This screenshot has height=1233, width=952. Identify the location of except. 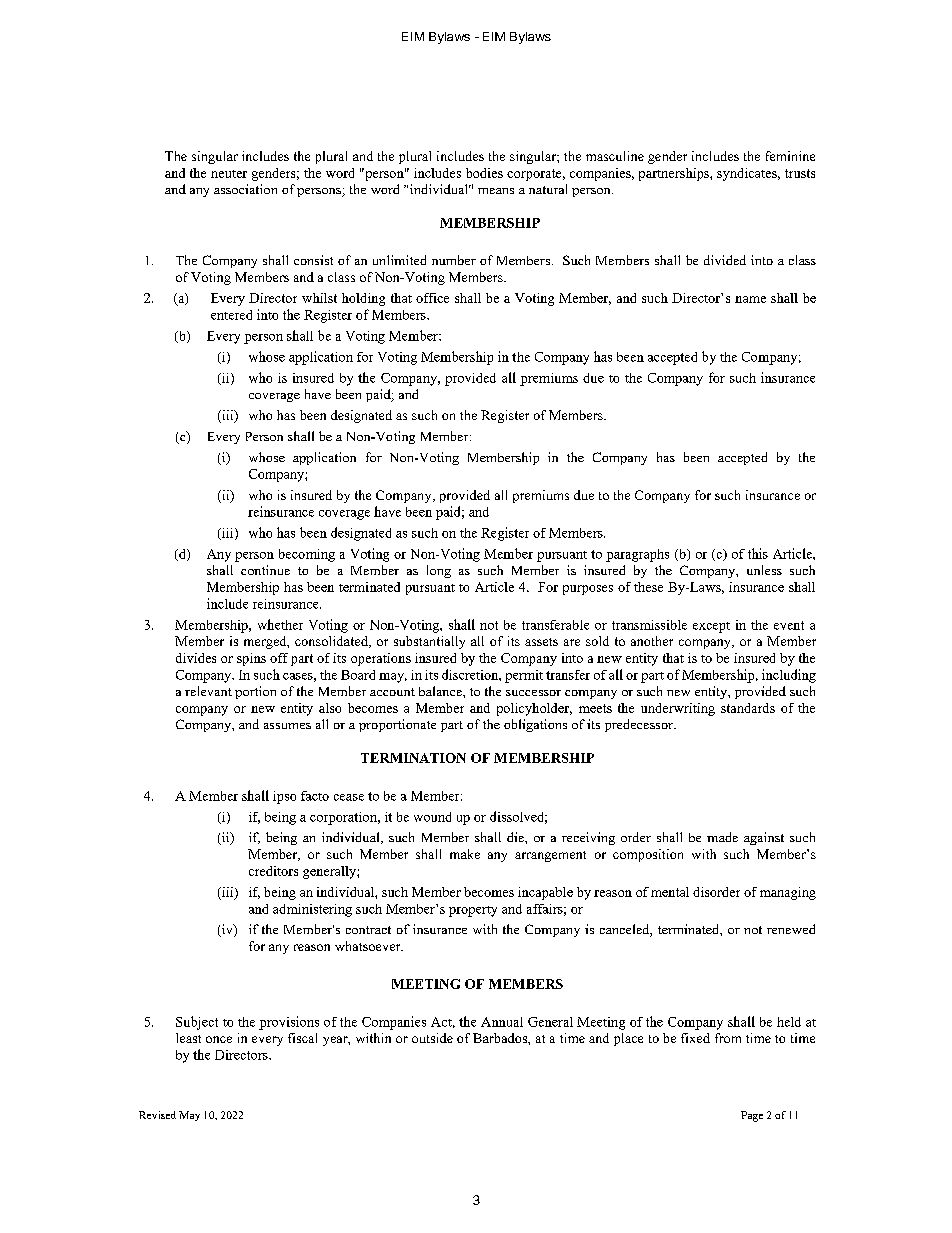
(711, 627).
